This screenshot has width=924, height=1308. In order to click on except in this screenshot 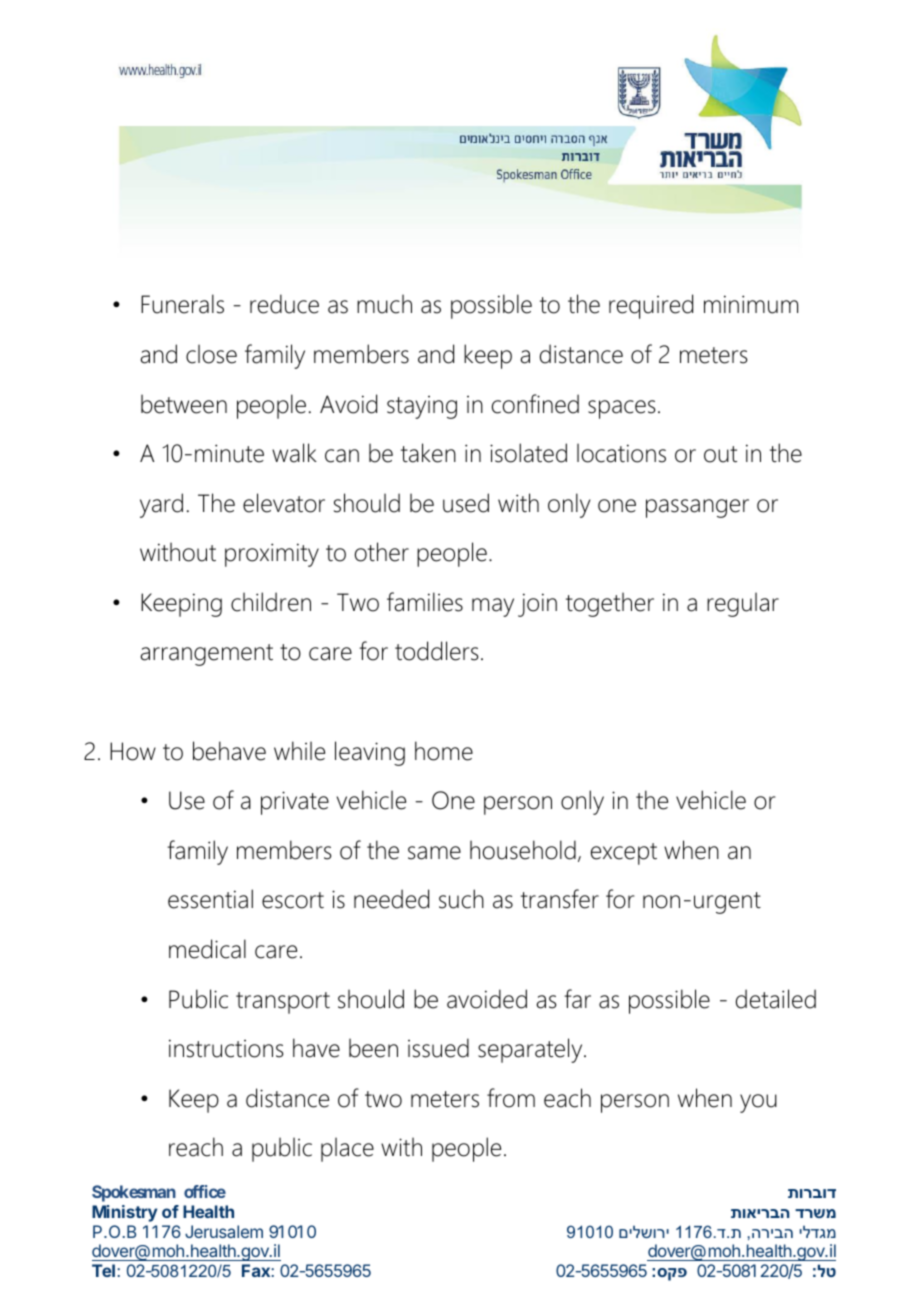, I will do `click(624, 854)`.
